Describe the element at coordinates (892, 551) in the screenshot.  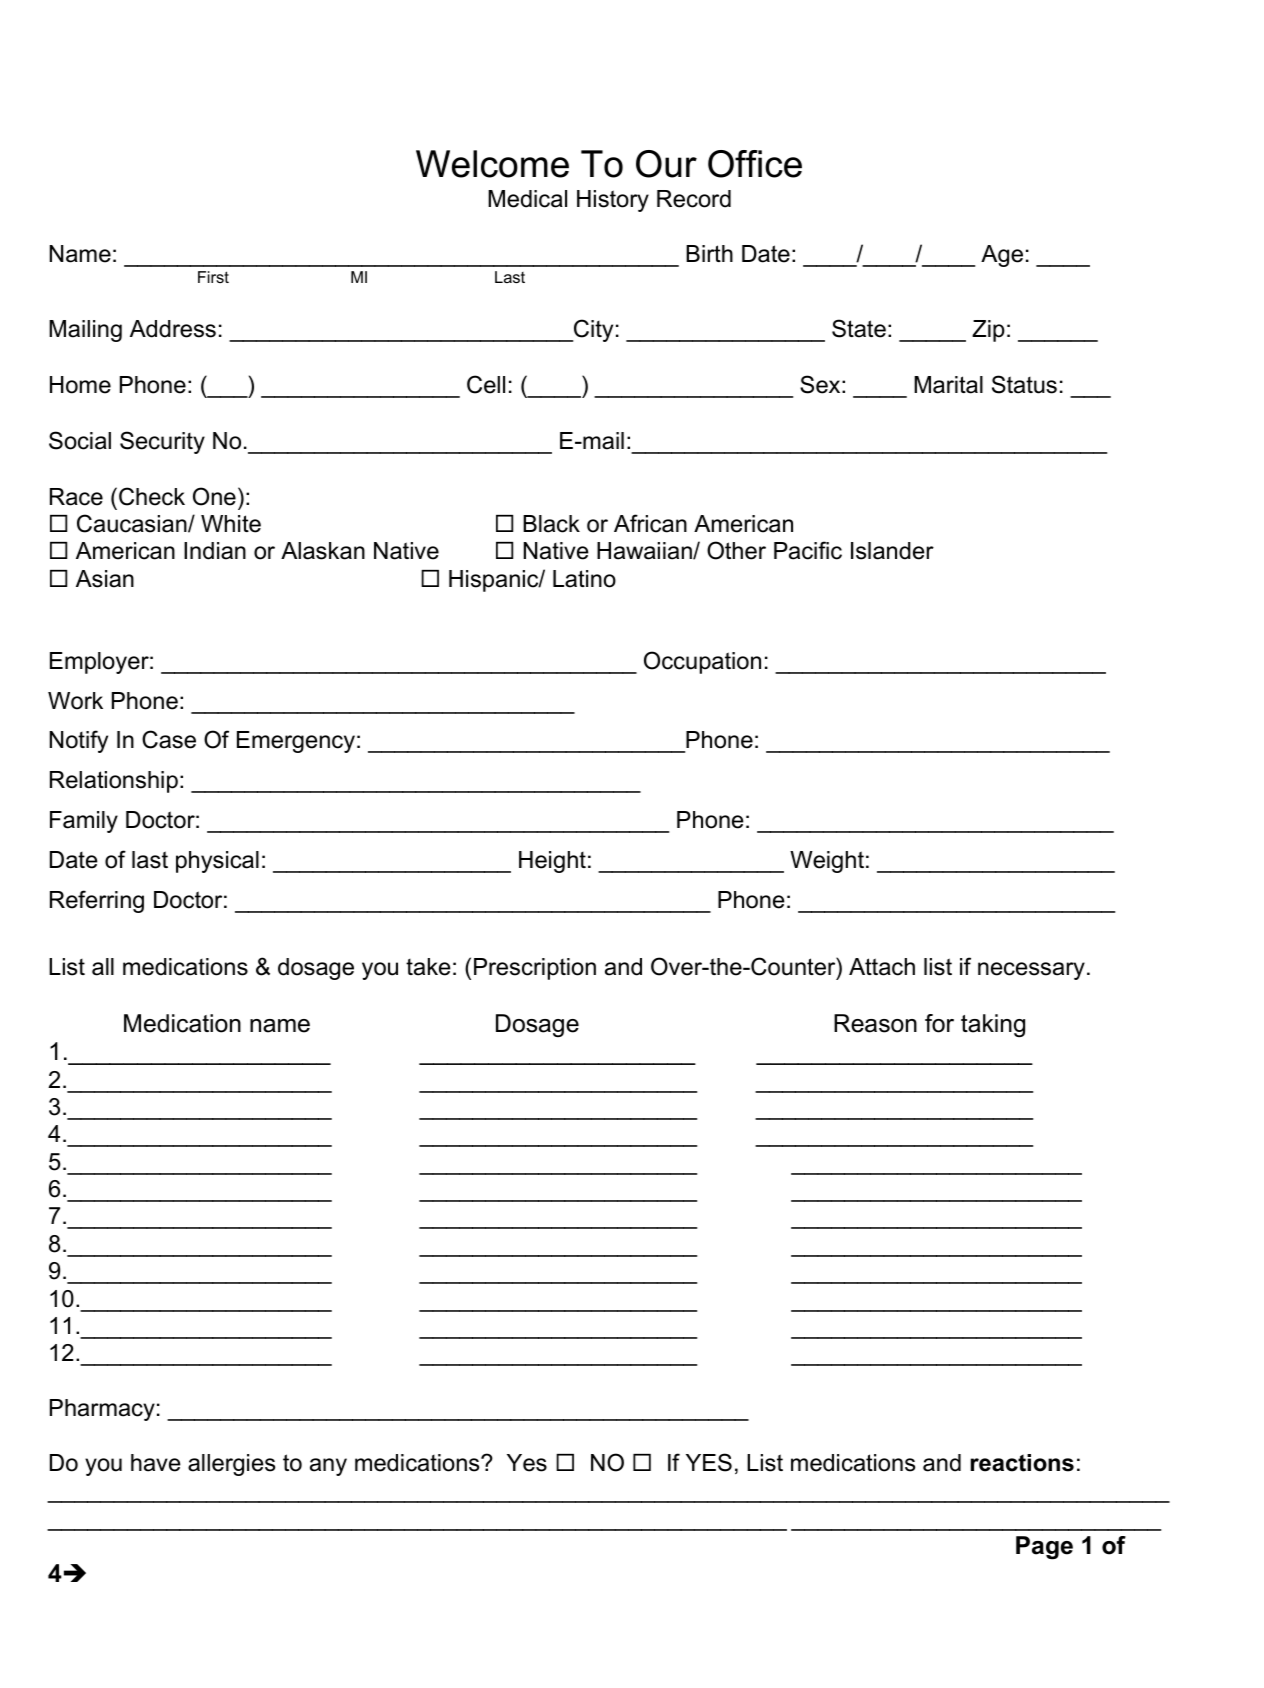
I see `Islander` at that location.
